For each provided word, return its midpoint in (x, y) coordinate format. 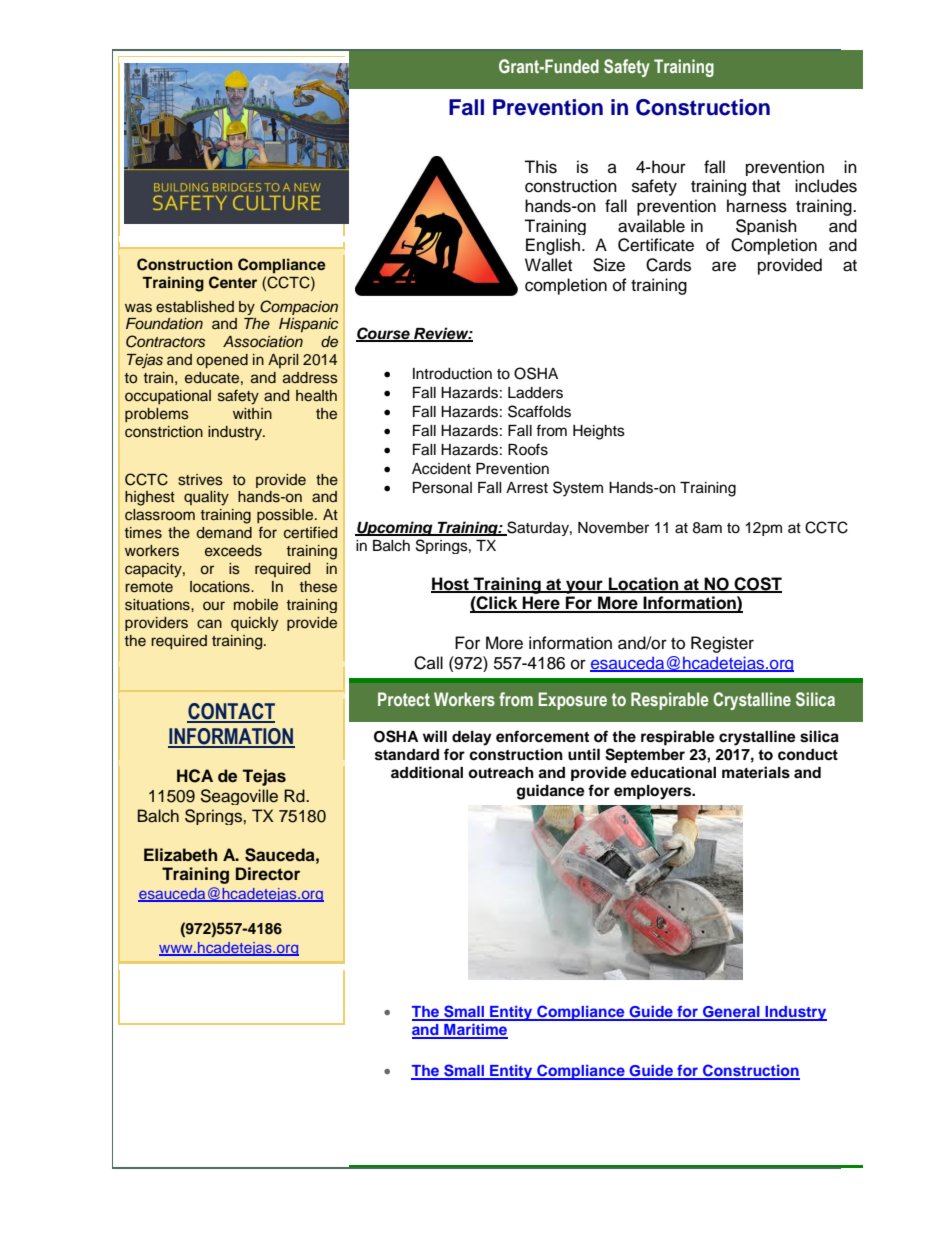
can (209, 623)
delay (472, 738)
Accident (441, 469)
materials (756, 772)
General (731, 1013)
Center (233, 282)
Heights (599, 432)
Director (268, 874)
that (766, 185)
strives (200, 480)
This (540, 167)
